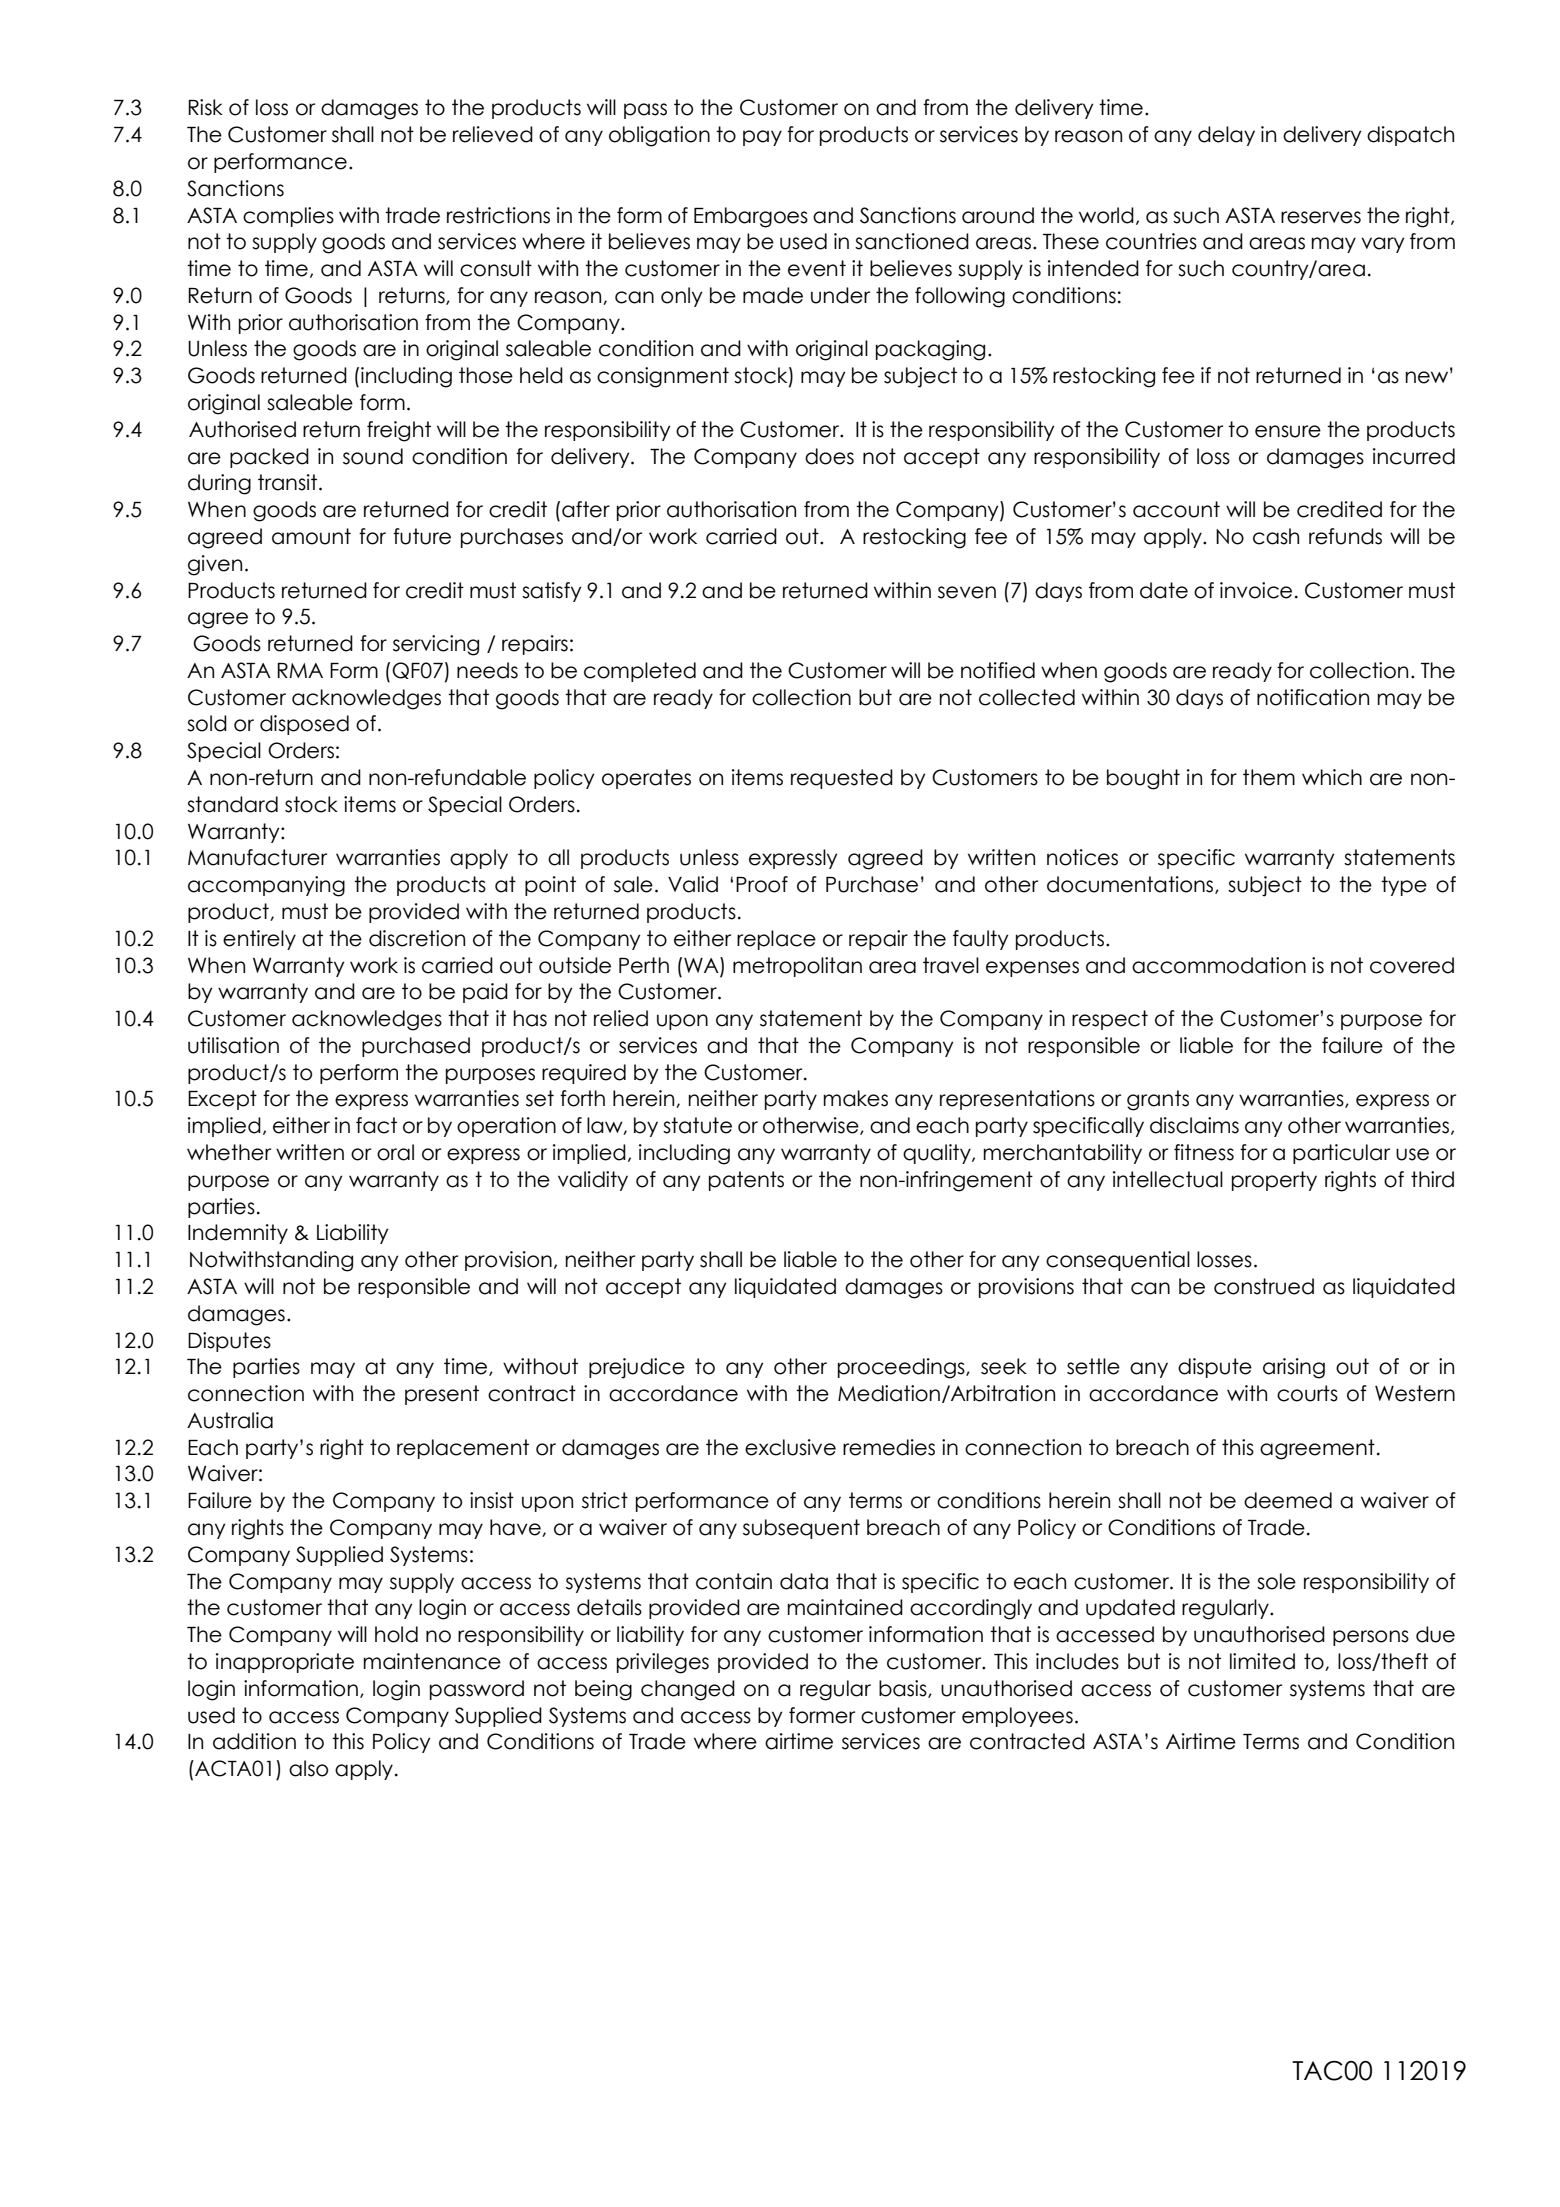  I want to click on ensure, so click(1288, 431).
